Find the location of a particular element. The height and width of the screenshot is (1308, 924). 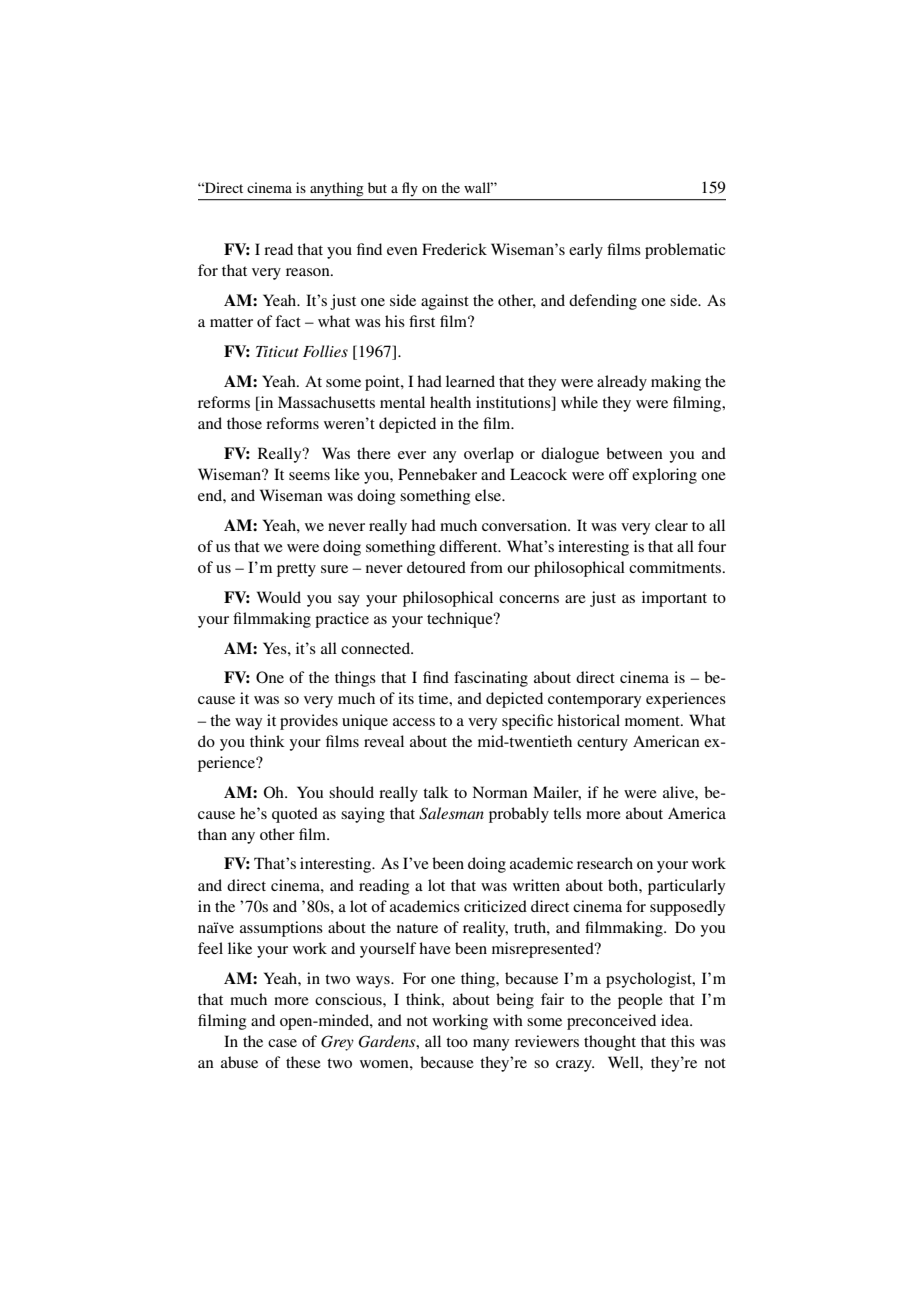

exploring is located at coordinates (664, 476).
